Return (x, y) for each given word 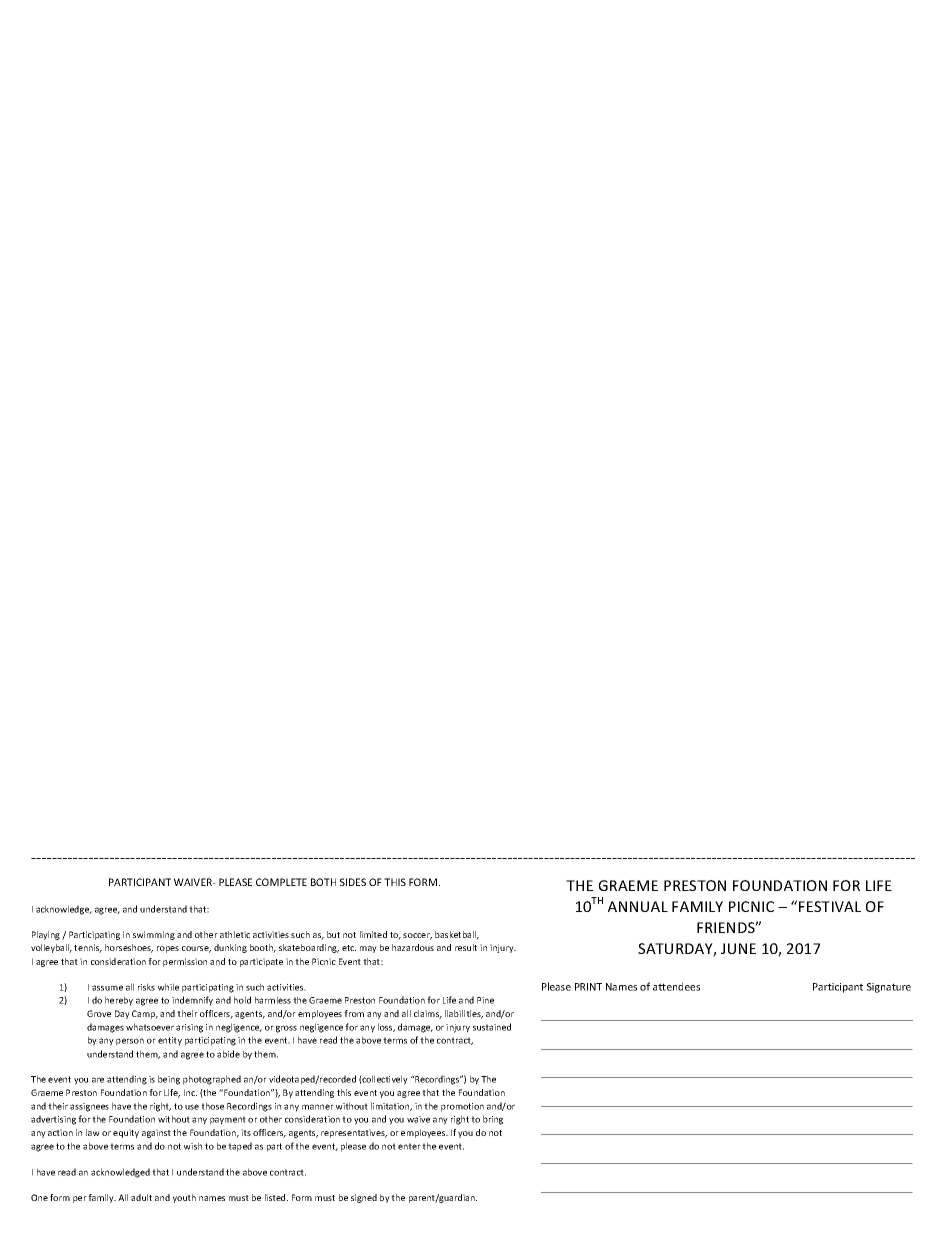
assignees (89, 1107)
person (130, 1042)
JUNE (738, 948)
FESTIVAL (830, 906)
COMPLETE (281, 882)
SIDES (353, 882)
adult (141, 1197)
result (466, 947)
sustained (492, 1027)
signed (364, 1198)
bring (493, 1120)
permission (185, 962)
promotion (462, 1107)
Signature (889, 988)
